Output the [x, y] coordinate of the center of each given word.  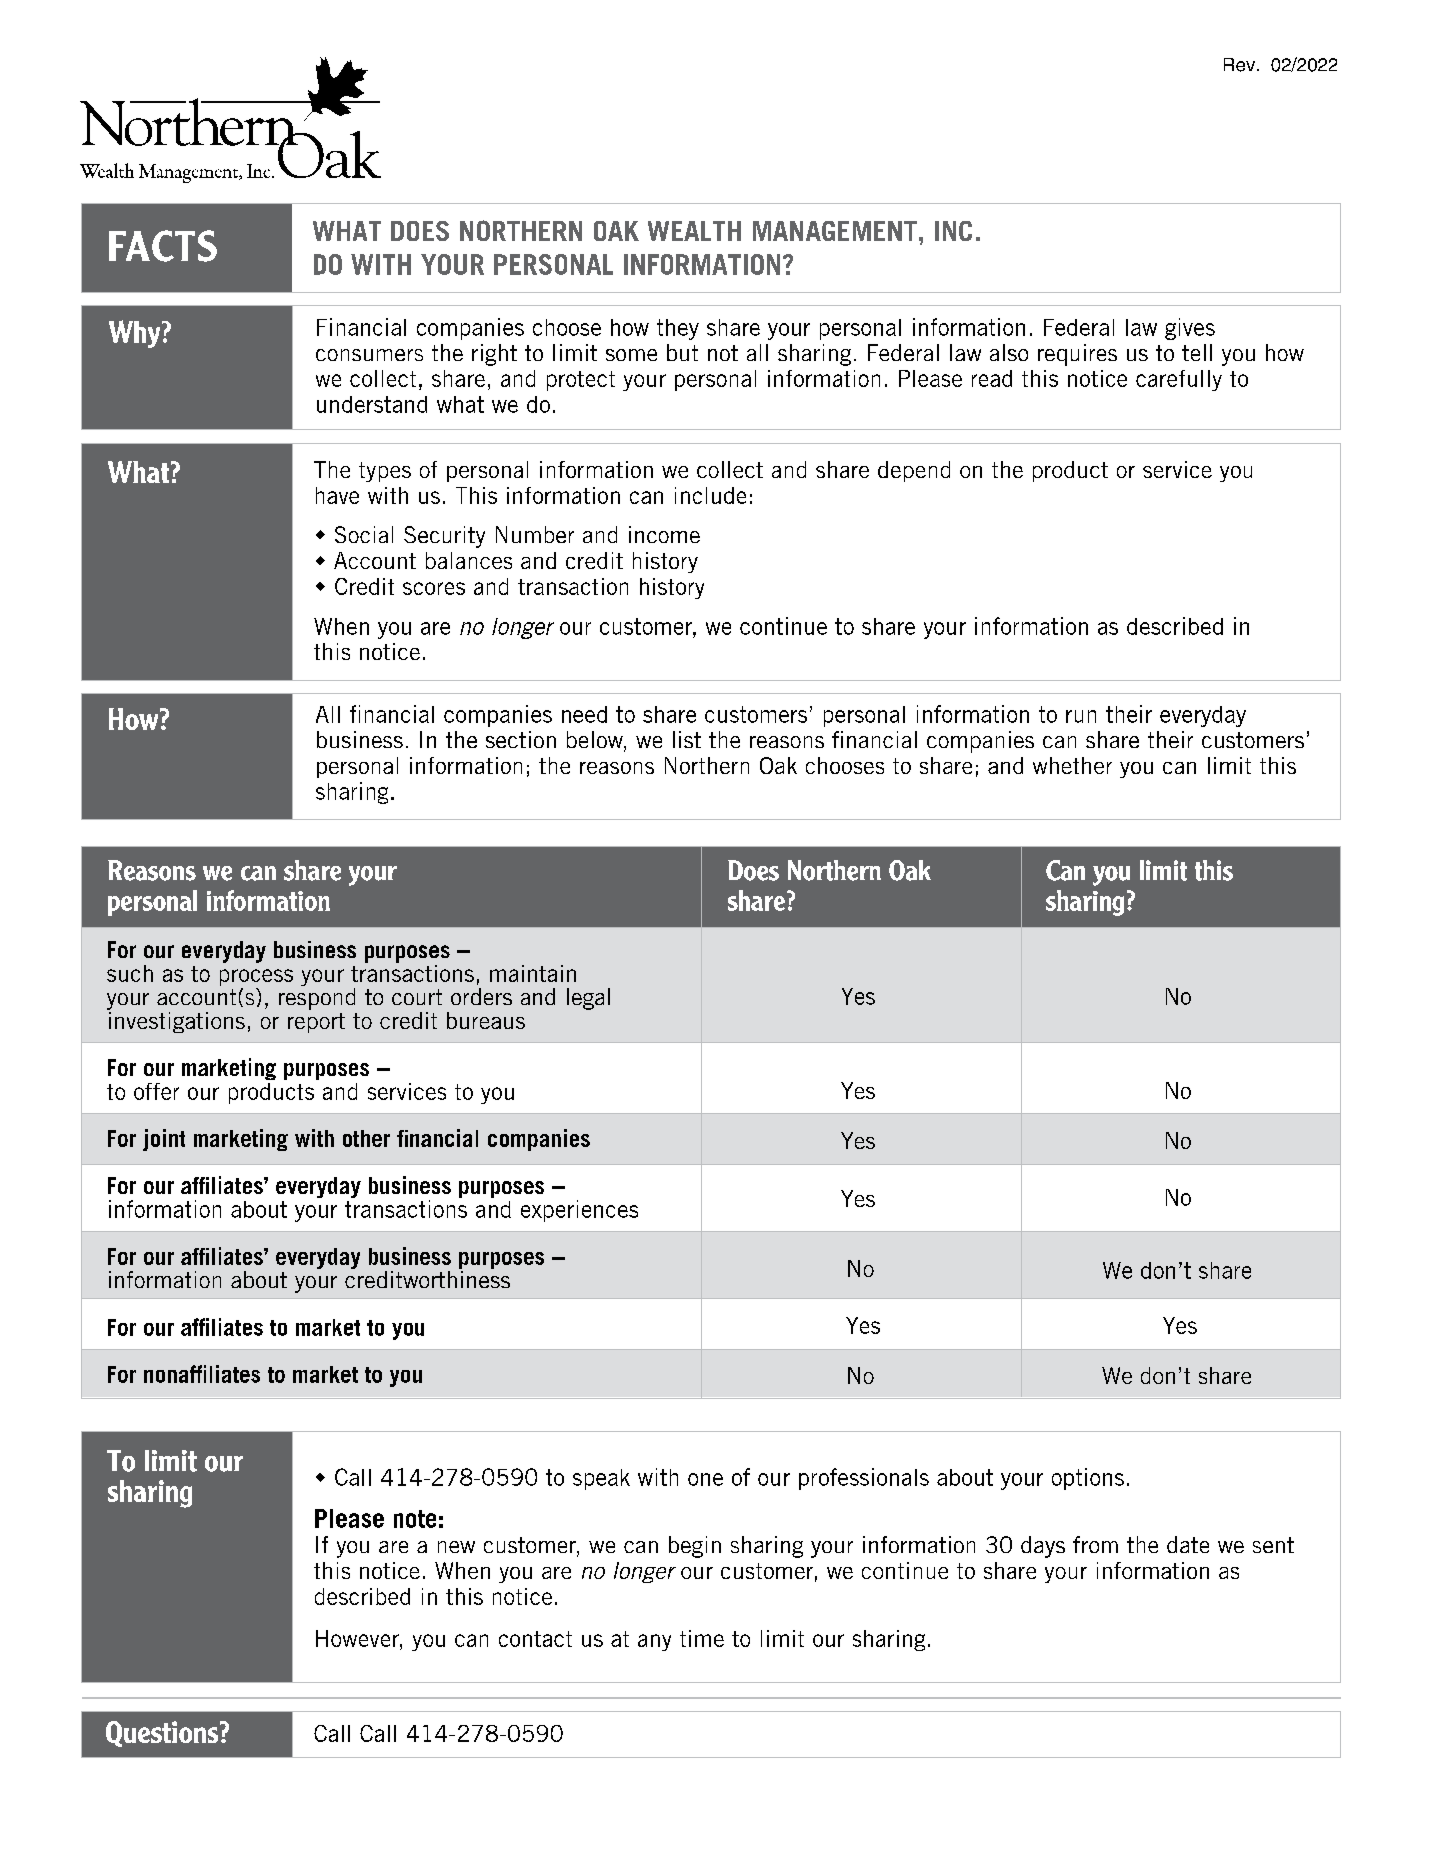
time [702, 1638]
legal [588, 999]
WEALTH [694, 231]
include [710, 495]
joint [164, 1140]
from [1095, 1544]
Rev [1241, 65]
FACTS [163, 246]
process [256, 979]
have [337, 495]
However [358, 1638]
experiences [579, 1211]
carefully [1179, 380]
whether [1072, 765]
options [1088, 1479]
